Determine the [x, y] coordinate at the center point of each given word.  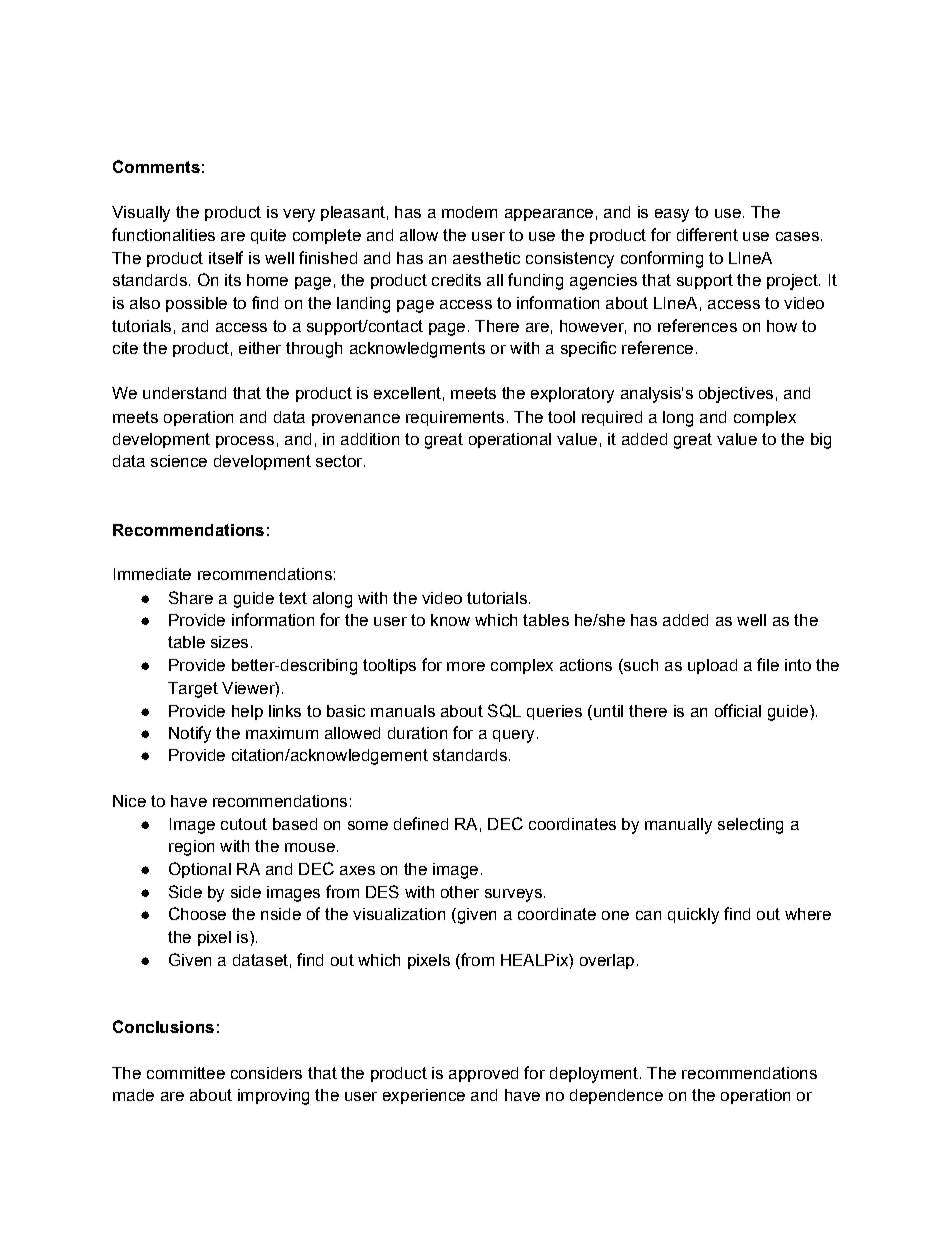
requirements [455, 418]
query [513, 736]
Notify [190, 734]
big [821, 441]
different [707, 234]
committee [186, 1073]
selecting [750, 826]
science [179, 461]
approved [483, 1074]
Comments [156, 166]
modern [469, 212]
